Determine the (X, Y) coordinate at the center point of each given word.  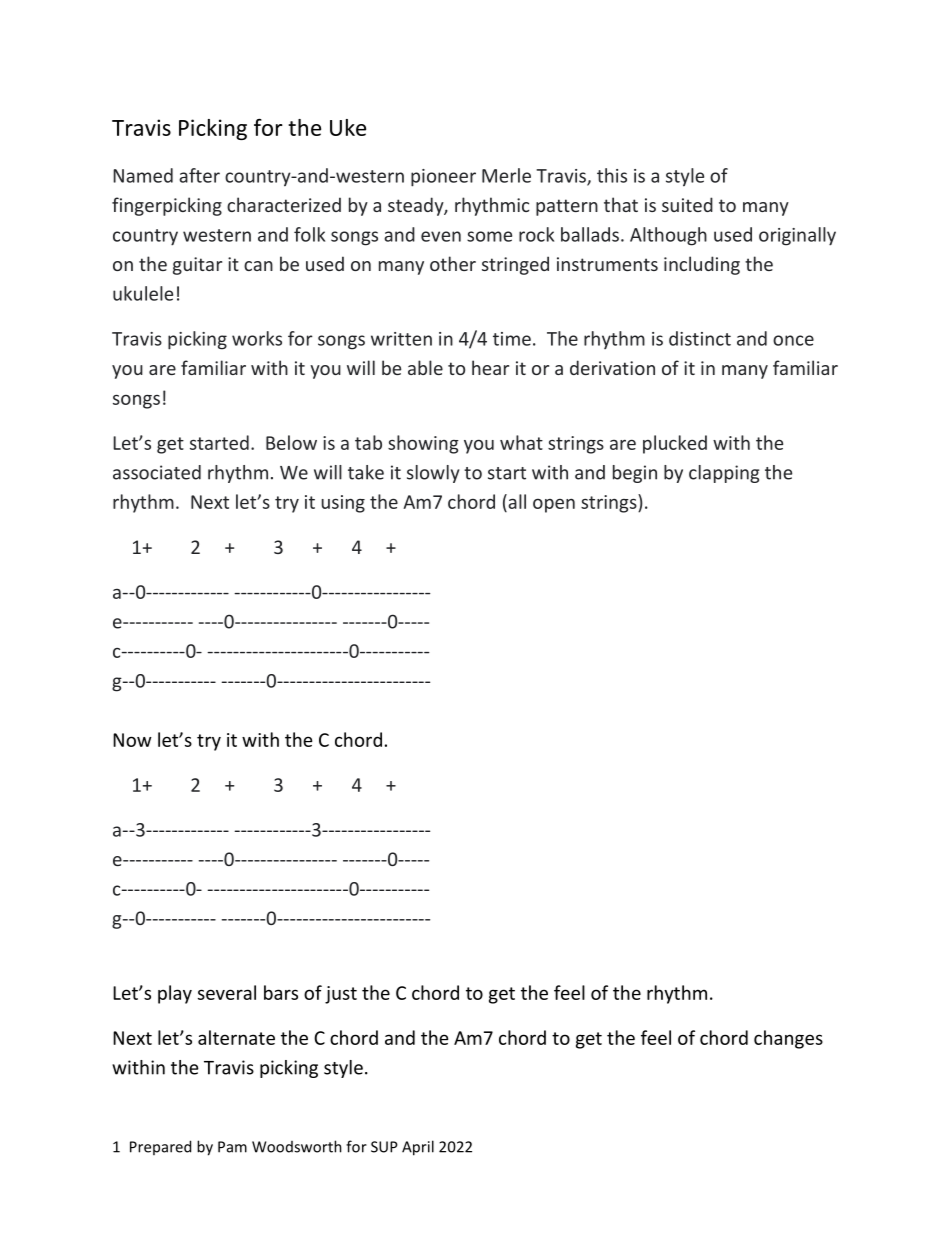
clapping (724, 474)
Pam (232, 1147)
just (341, 995)
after (199, 175)
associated (157, 472)
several (227, 992)
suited (687, 204)
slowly (433, 474)
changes (788, 1039)
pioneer (443, 178)
